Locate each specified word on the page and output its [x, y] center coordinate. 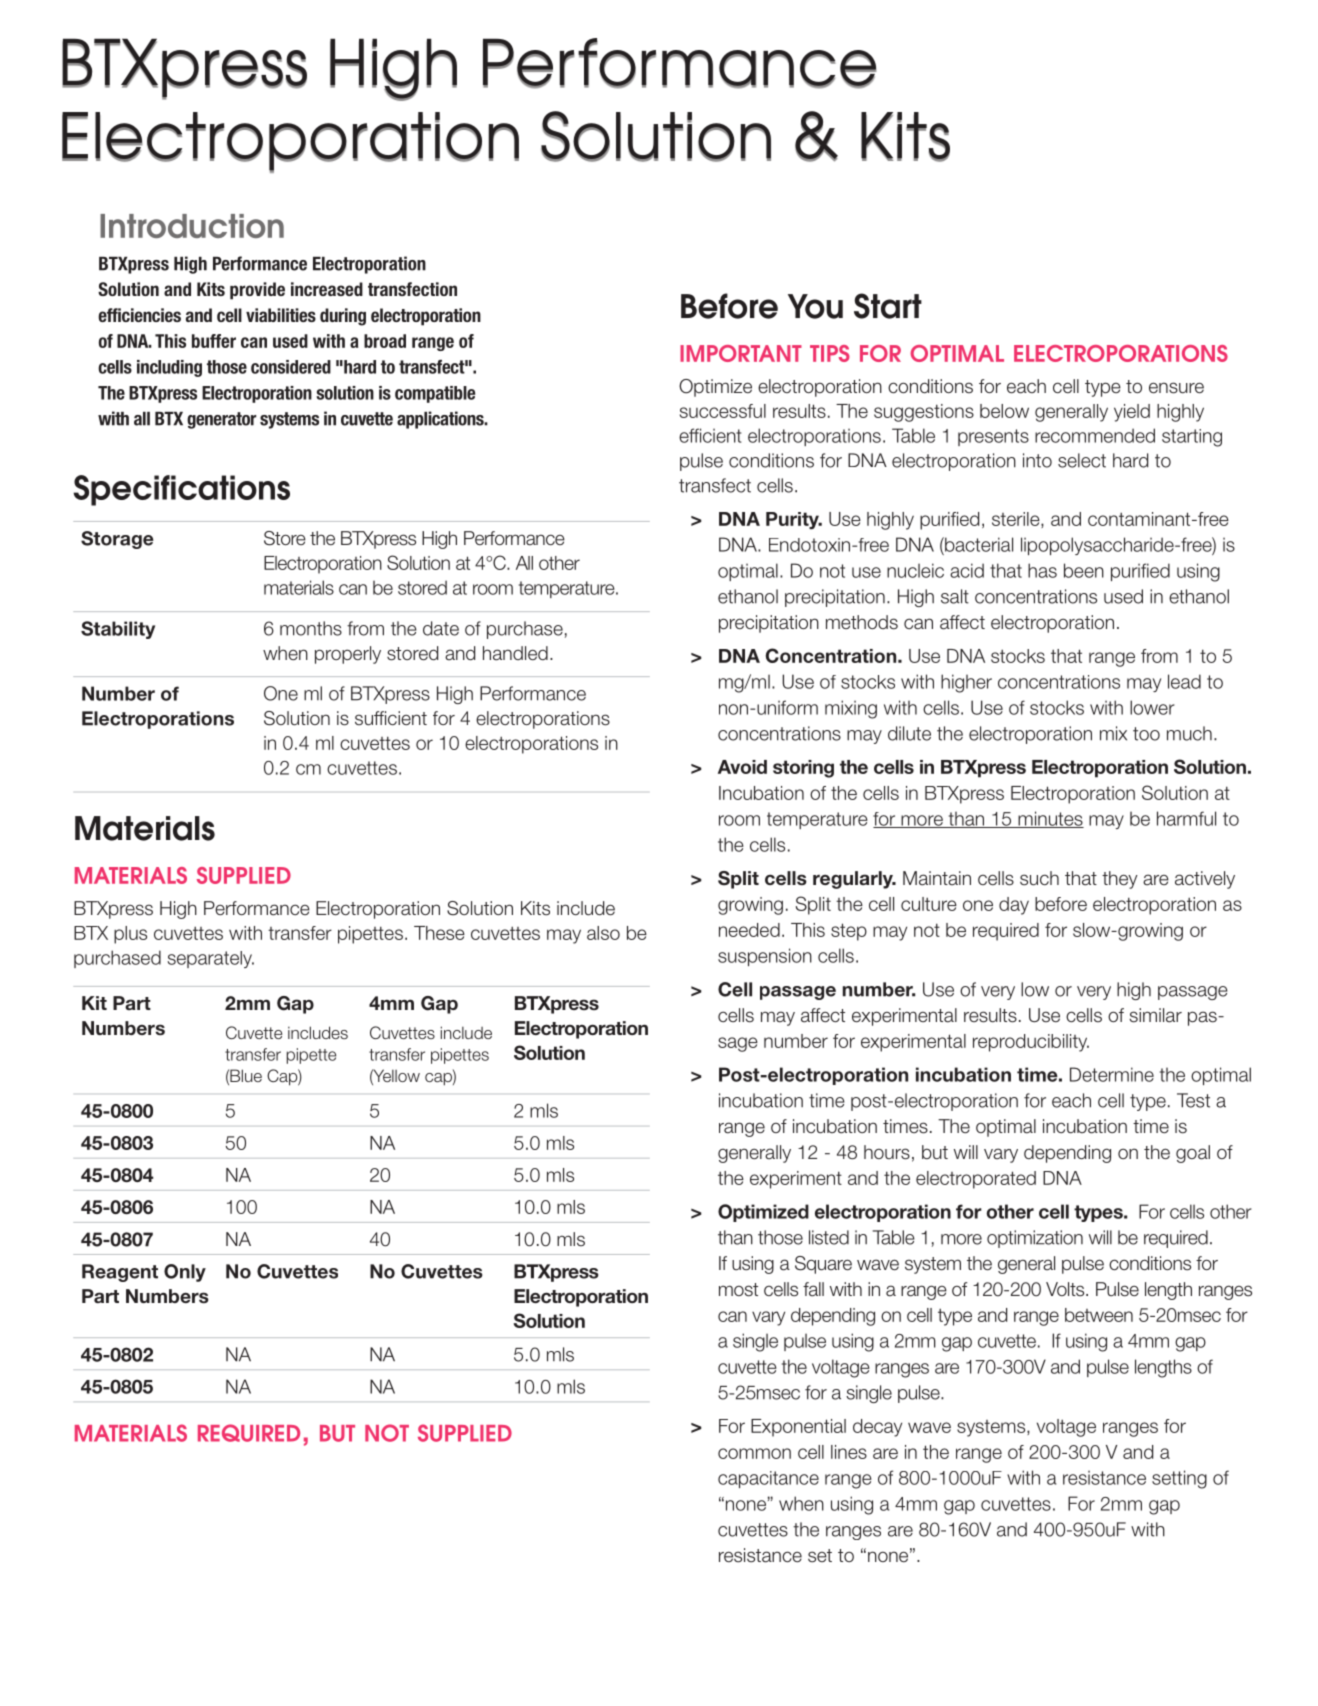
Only [185, 1273]
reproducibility [1031, 1043]
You [815, 306]
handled [515, 653]
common [754, 1453]
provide [257, 291]
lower [1152, 707]
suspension [765, 957]
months [311, 628]
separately [210, 959]
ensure [1176, 388]
